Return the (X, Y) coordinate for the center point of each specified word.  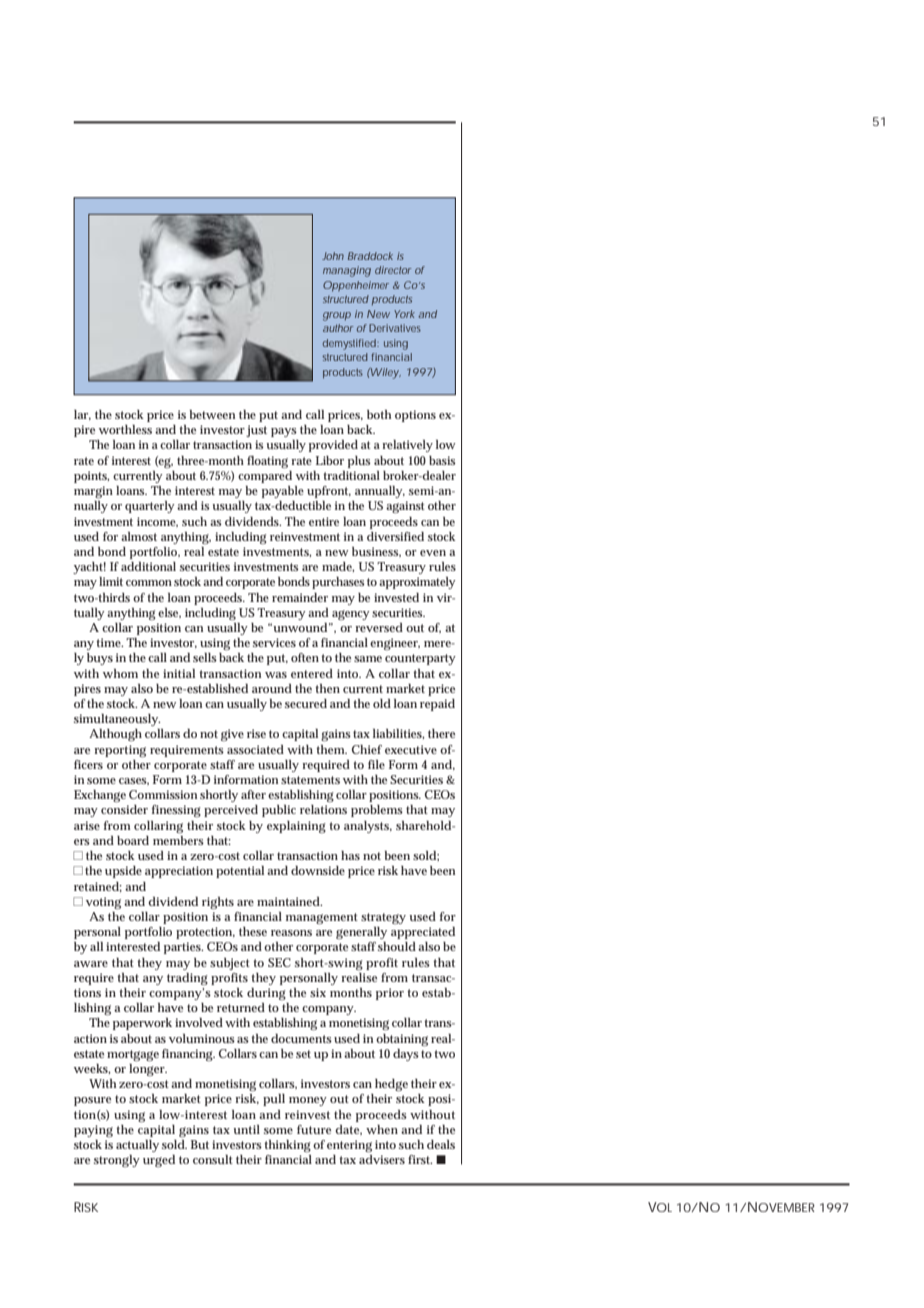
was (276, 675)
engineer (395, 644)
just (256, 431)
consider (124, 809)
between (212, 414)
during (266, 994)
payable (283, 492)
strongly (117, 1161)
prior (390, 994)
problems (377, 811)
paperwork (142, 1024)
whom (120, 673)
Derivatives (395, 328)
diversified (395, 536)
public (279, 811)
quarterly (150, 507)
